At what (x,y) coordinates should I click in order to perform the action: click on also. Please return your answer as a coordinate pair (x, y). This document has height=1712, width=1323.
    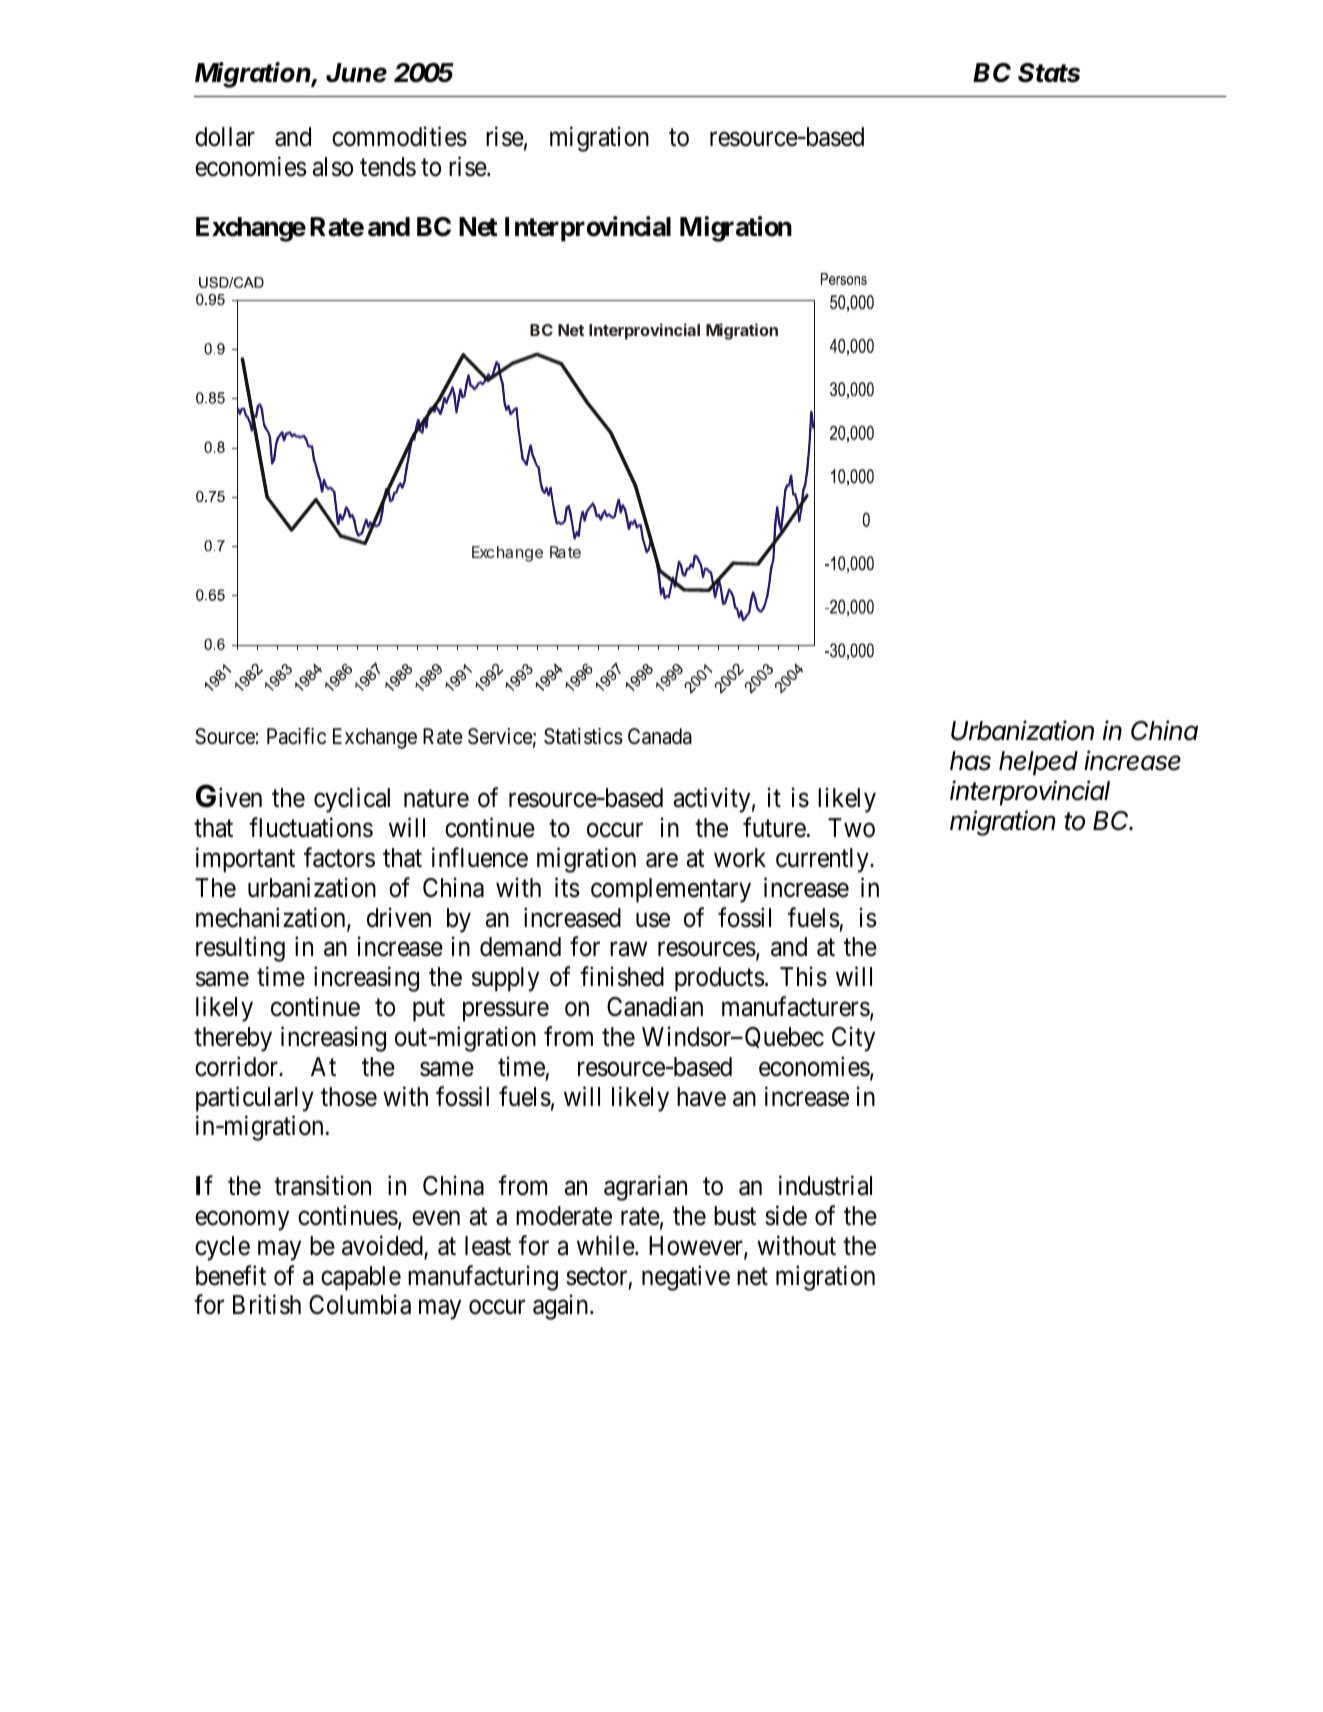
    Looking at the image, I should click on (333, 167).
